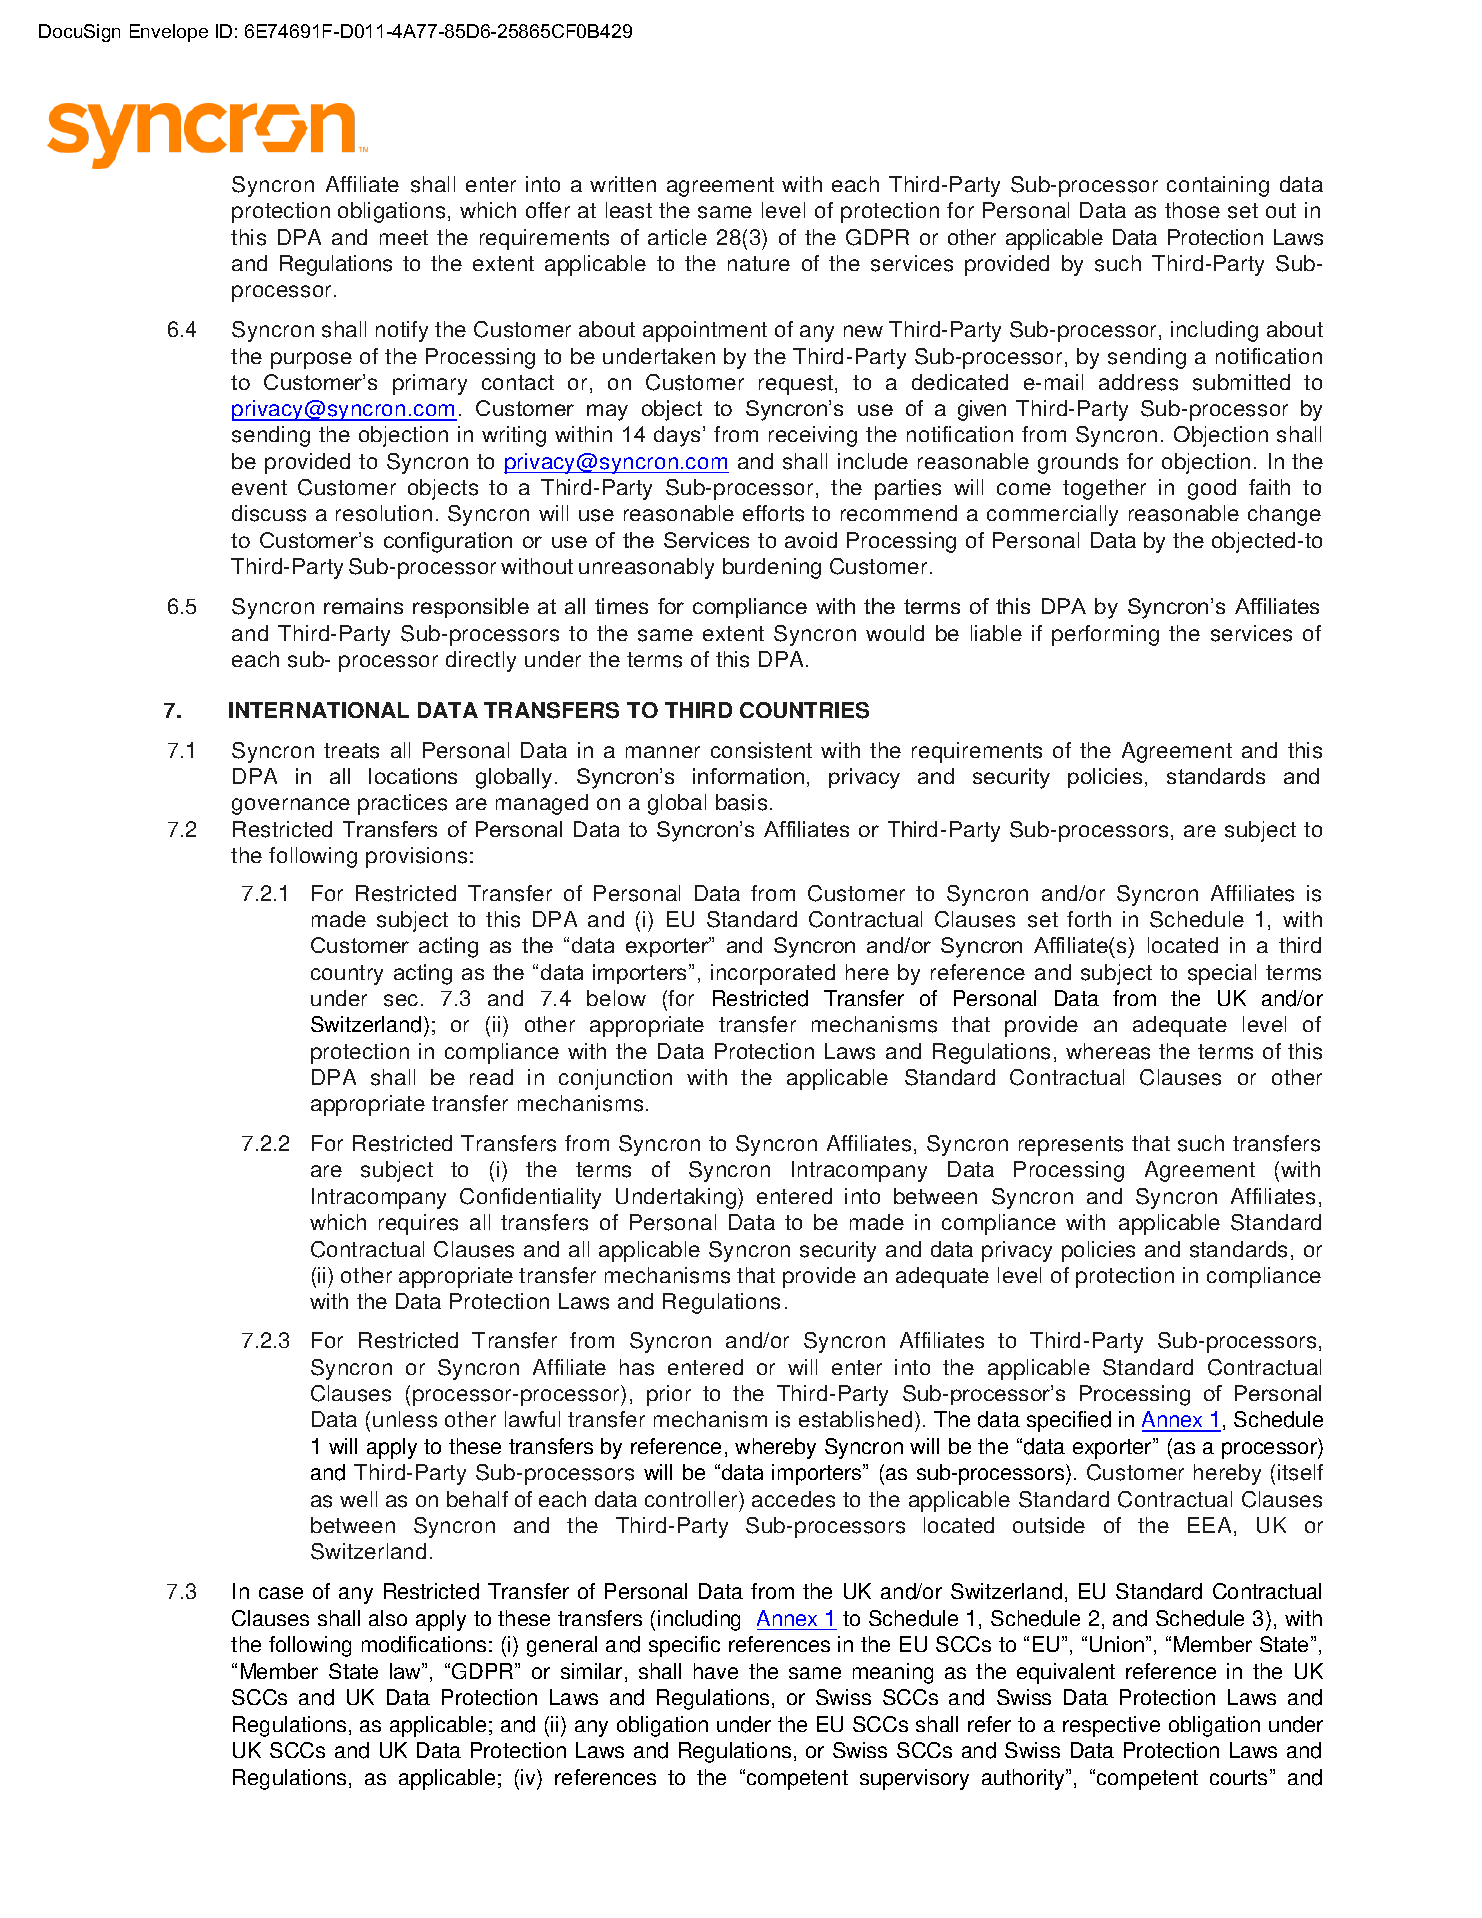  What do you see at coordinates (424, 1644) in the image?
I see `modifications` at bounding box center [424, 1644].
